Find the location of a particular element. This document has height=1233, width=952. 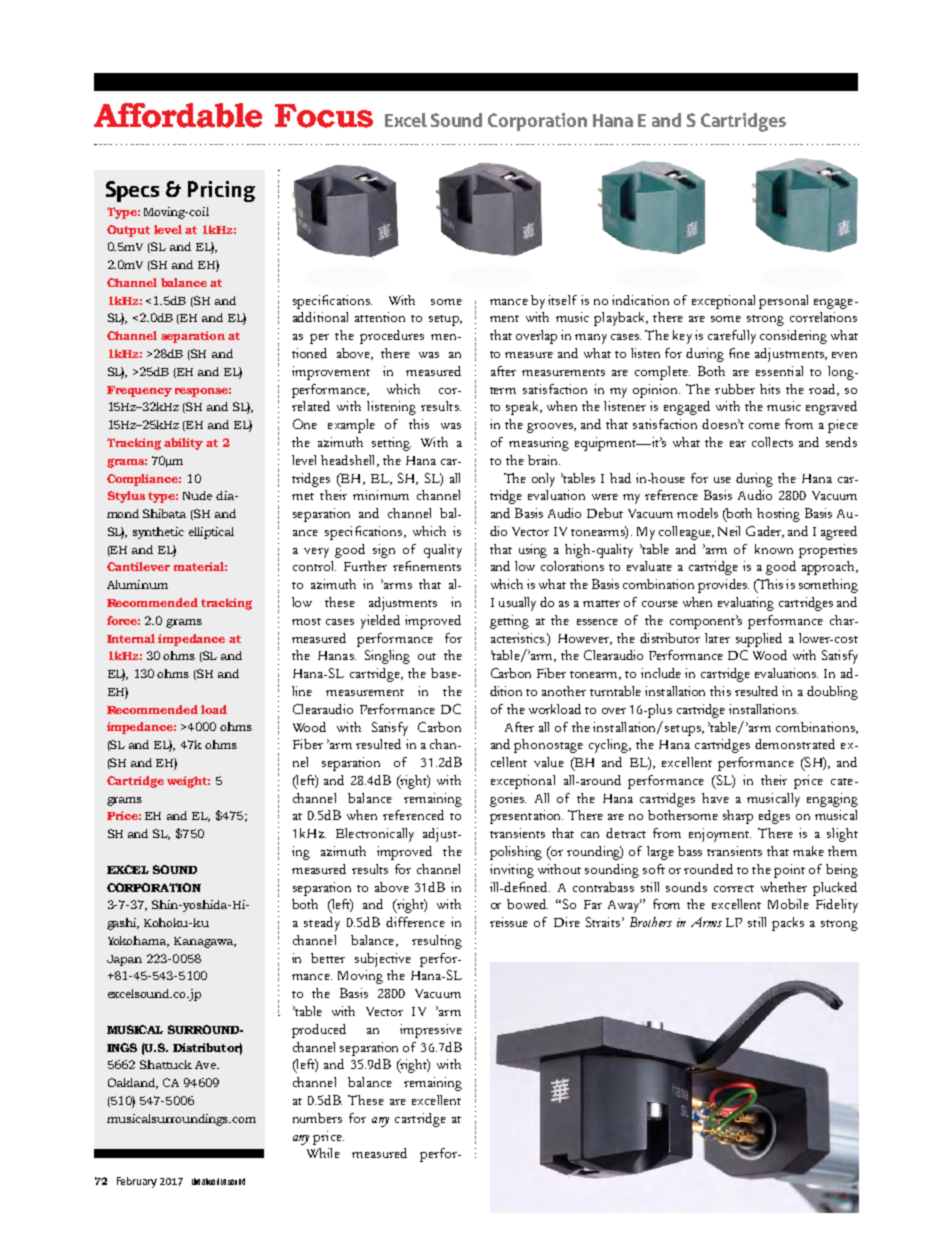

inviting is located at coordinates (512, 871).
